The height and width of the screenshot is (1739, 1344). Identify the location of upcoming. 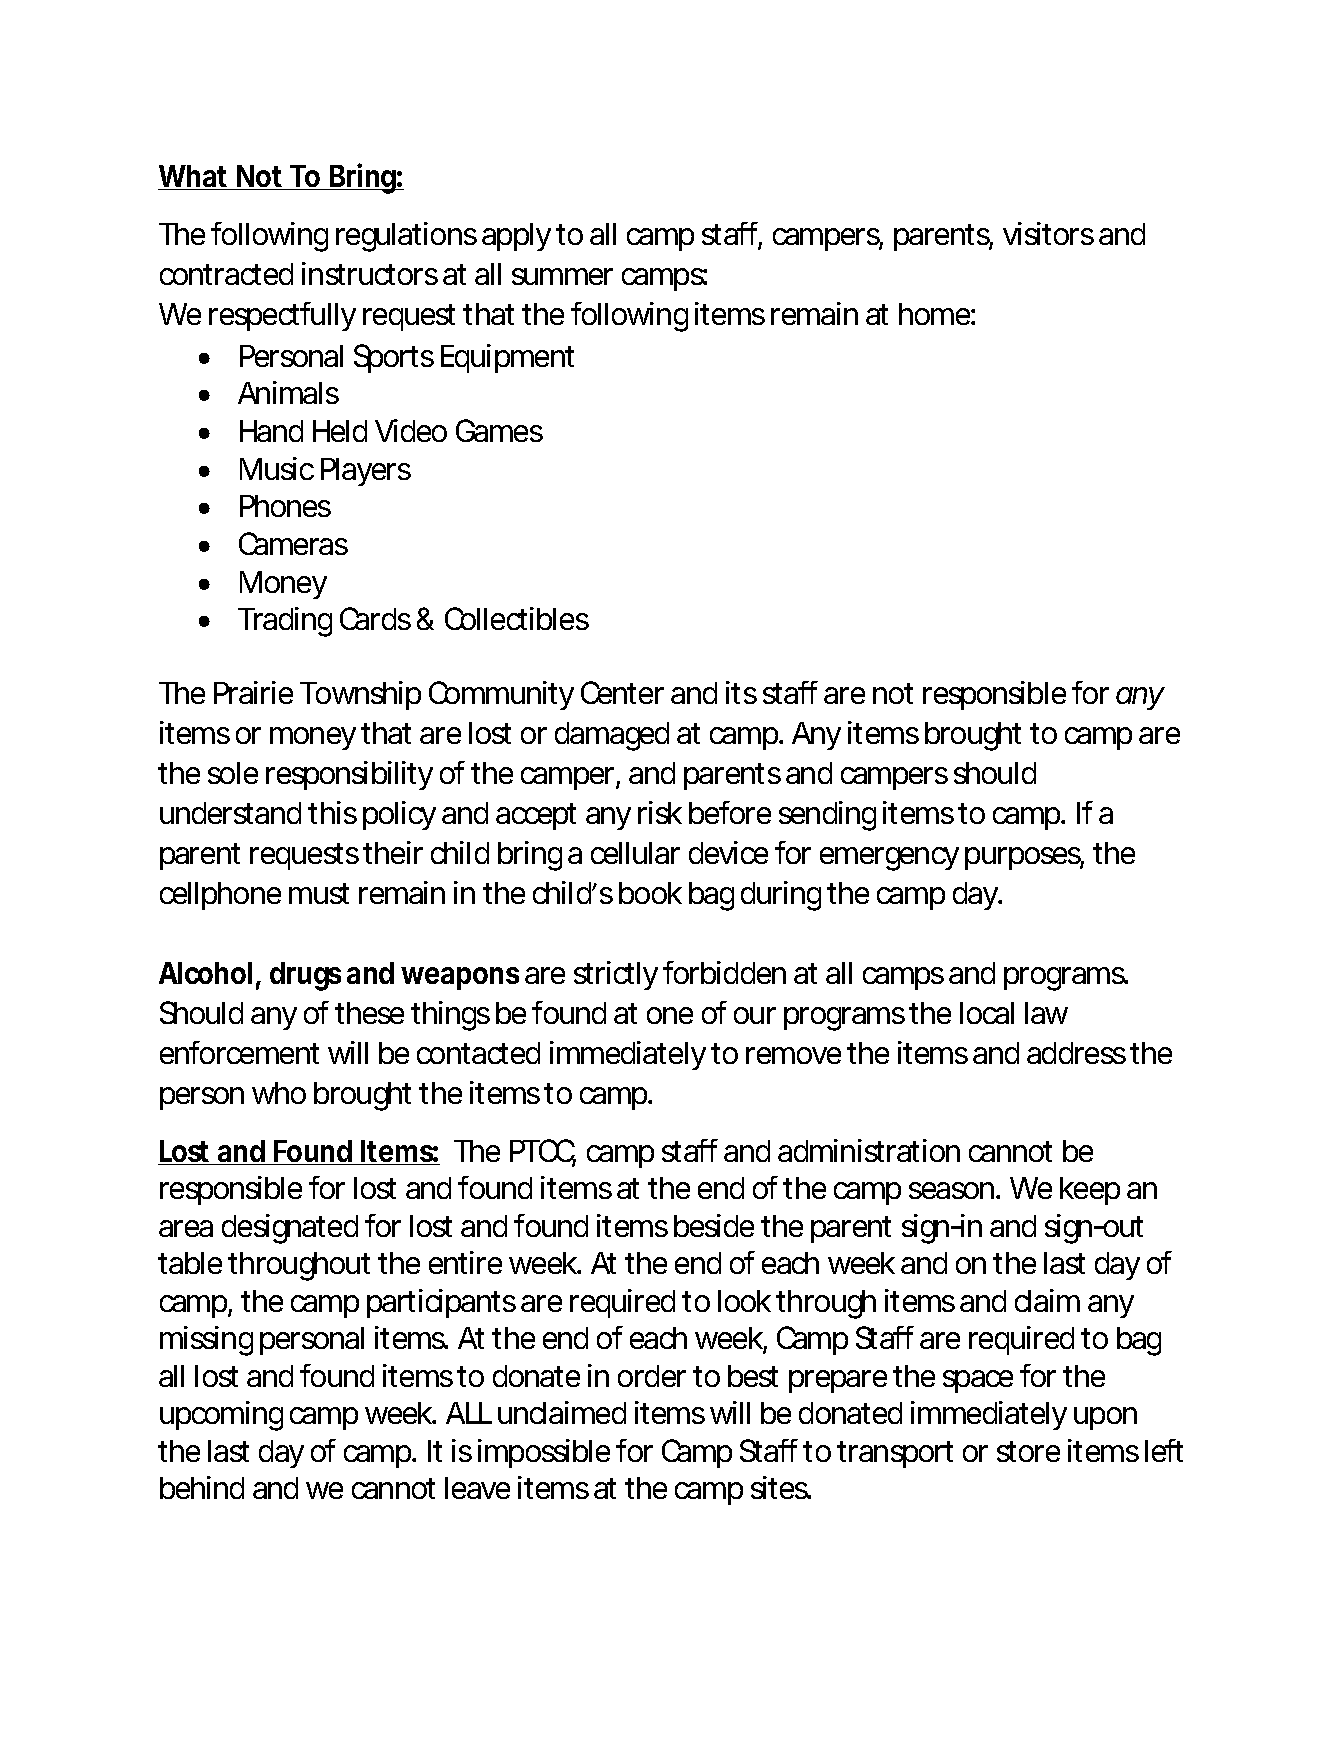
(221, 1416).
